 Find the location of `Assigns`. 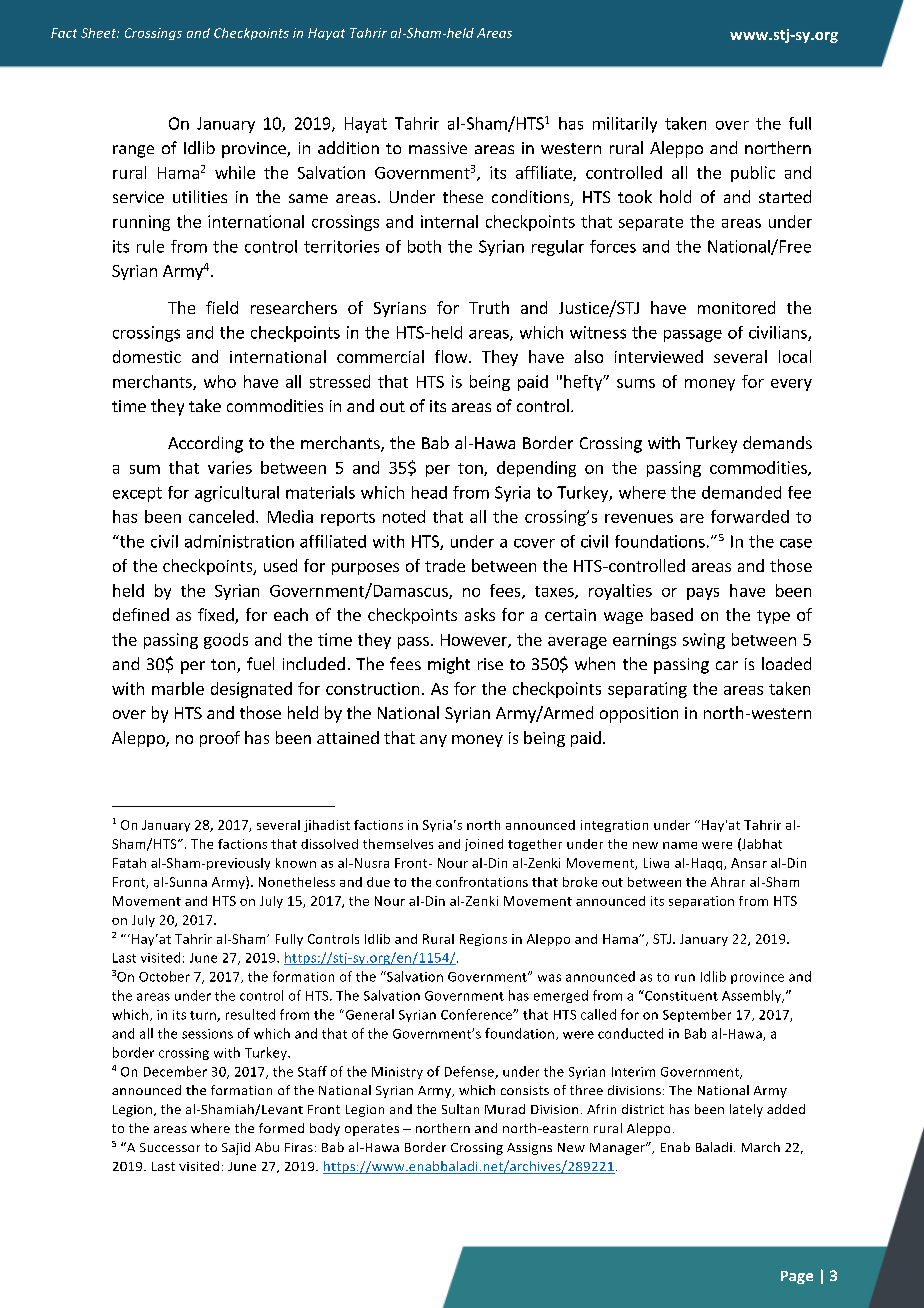

Assigns is located at coordinates (529, 1149).
